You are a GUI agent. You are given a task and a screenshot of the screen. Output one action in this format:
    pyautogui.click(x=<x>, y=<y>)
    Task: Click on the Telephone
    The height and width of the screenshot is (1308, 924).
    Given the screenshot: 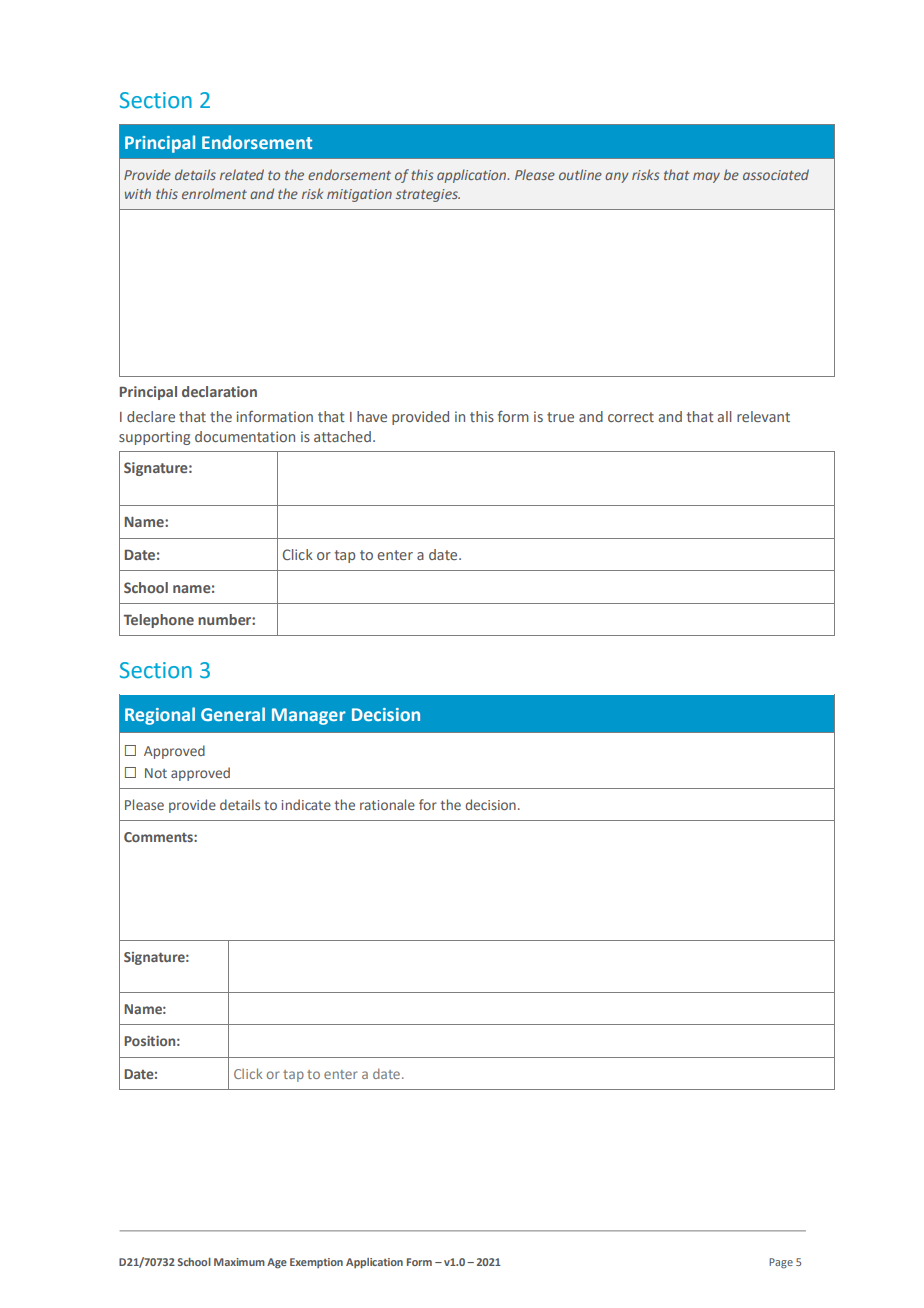 What is the action you would take?
    pyautogui.click(x=158, y=621)
